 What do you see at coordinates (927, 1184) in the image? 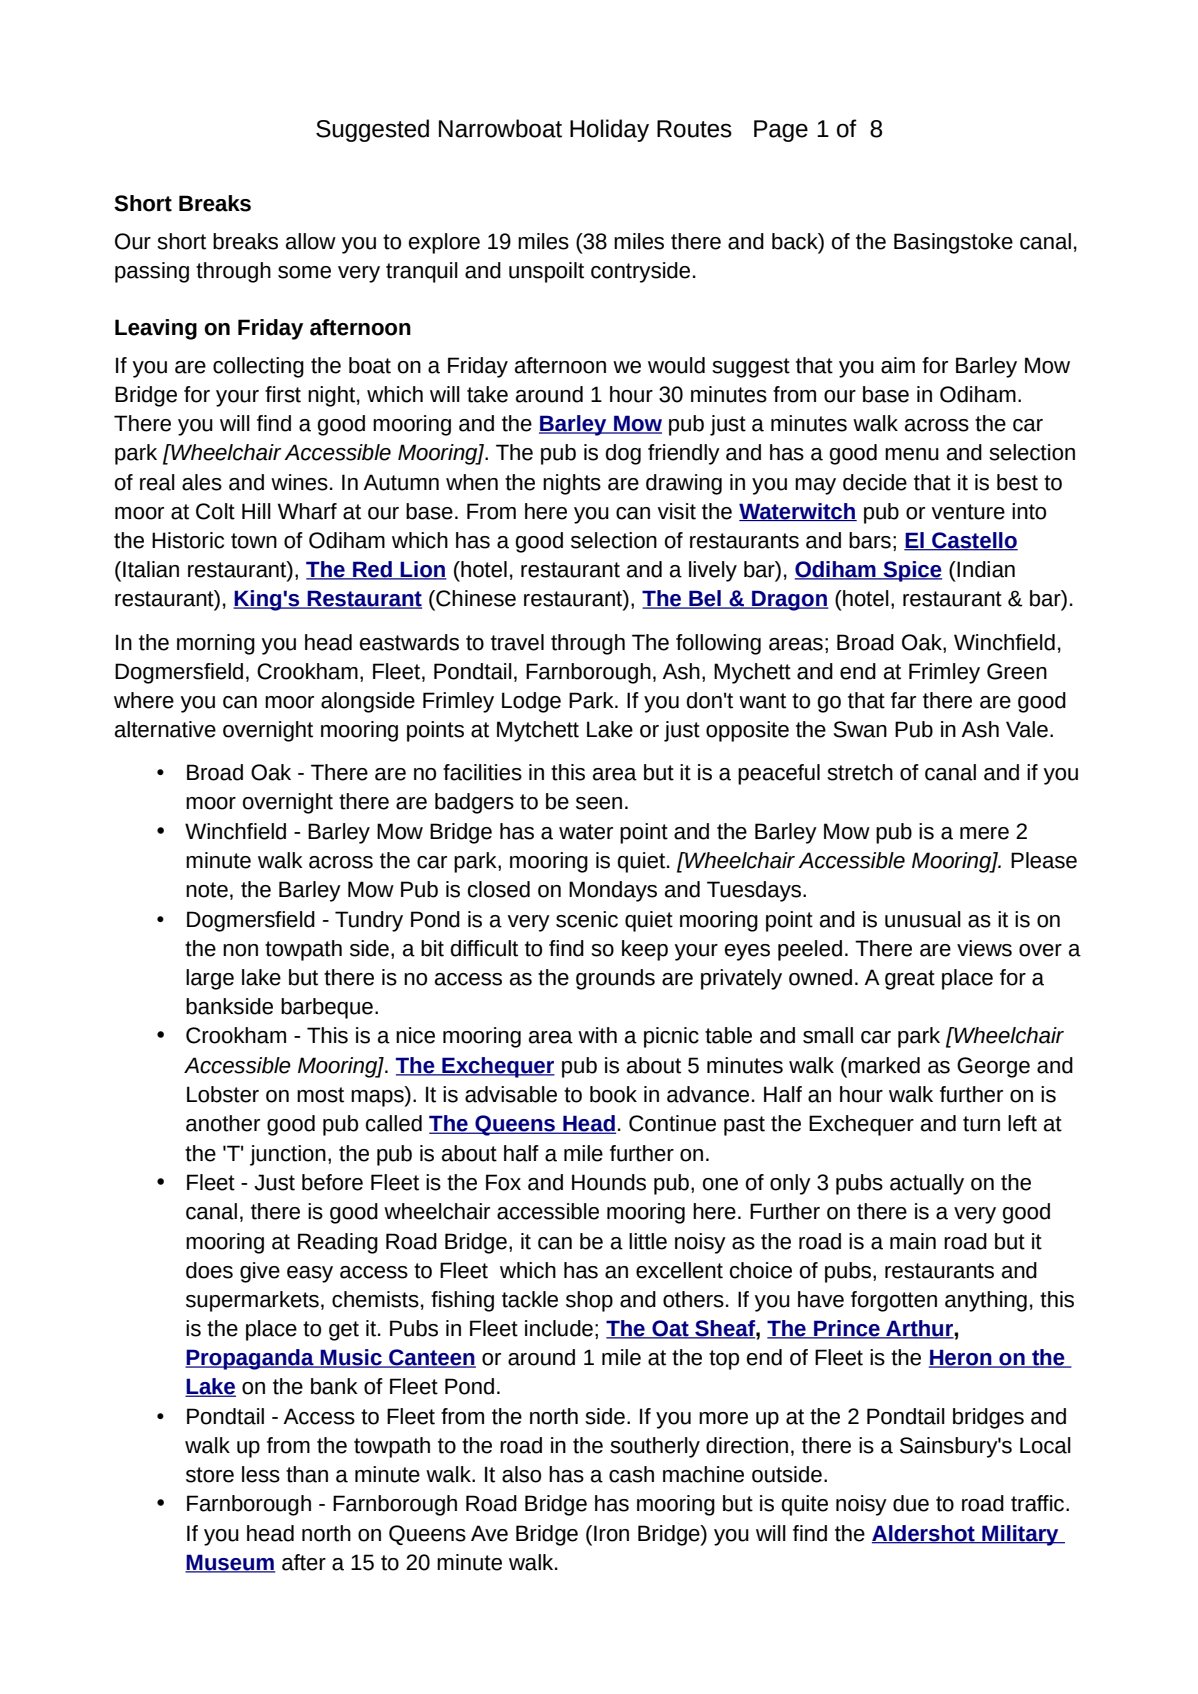
I see `actually` at bounding box center [927, 1184].
